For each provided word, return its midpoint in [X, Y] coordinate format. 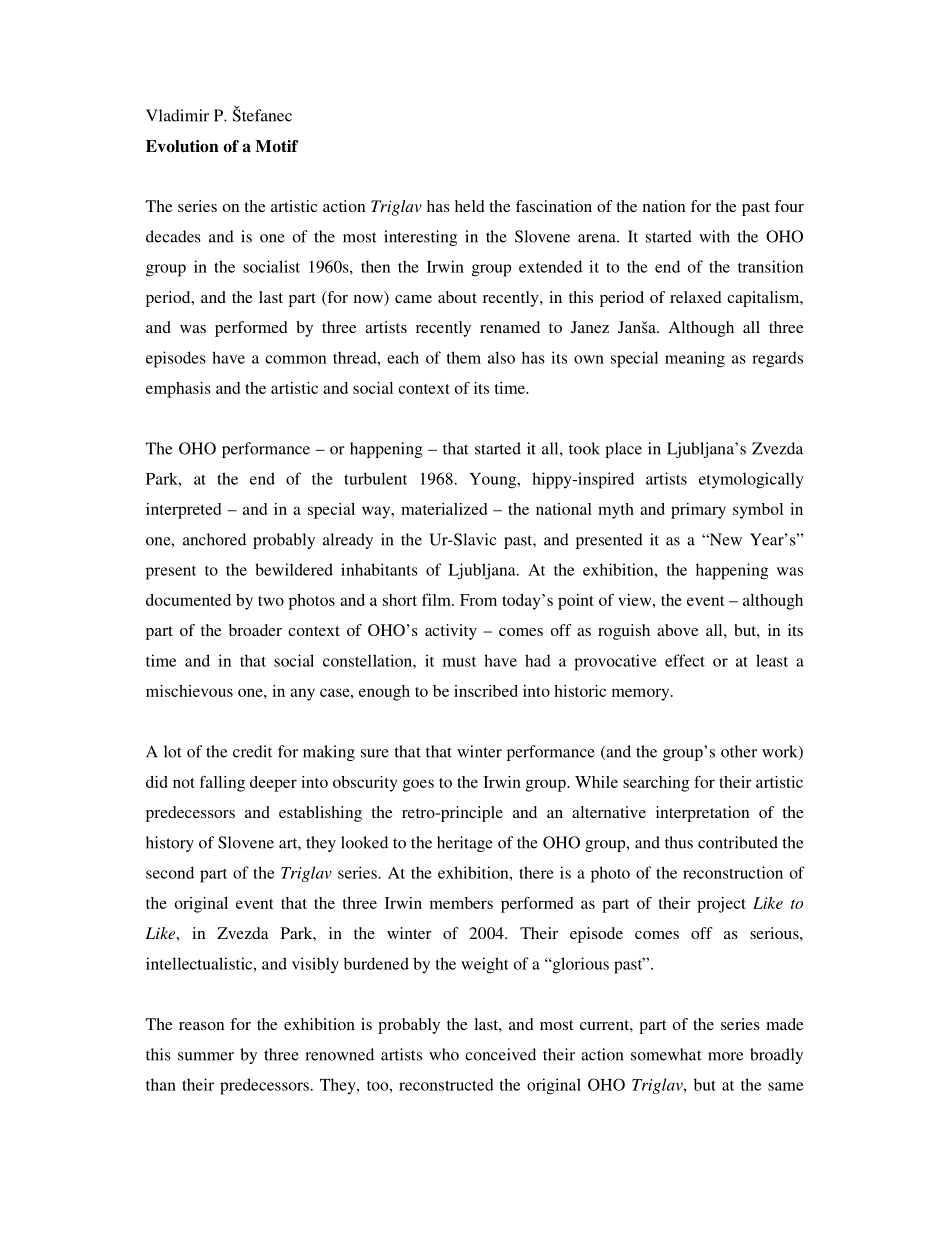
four [789, 206]
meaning [695, 359]
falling [222, 784]
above [677, 630]
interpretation [702, 814]
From [478, 600]
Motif [277, 146]
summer [206, 1056]
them [464, 357]
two [271, 601]
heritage [465, 844]
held [470, 206]
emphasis [178, 390]
